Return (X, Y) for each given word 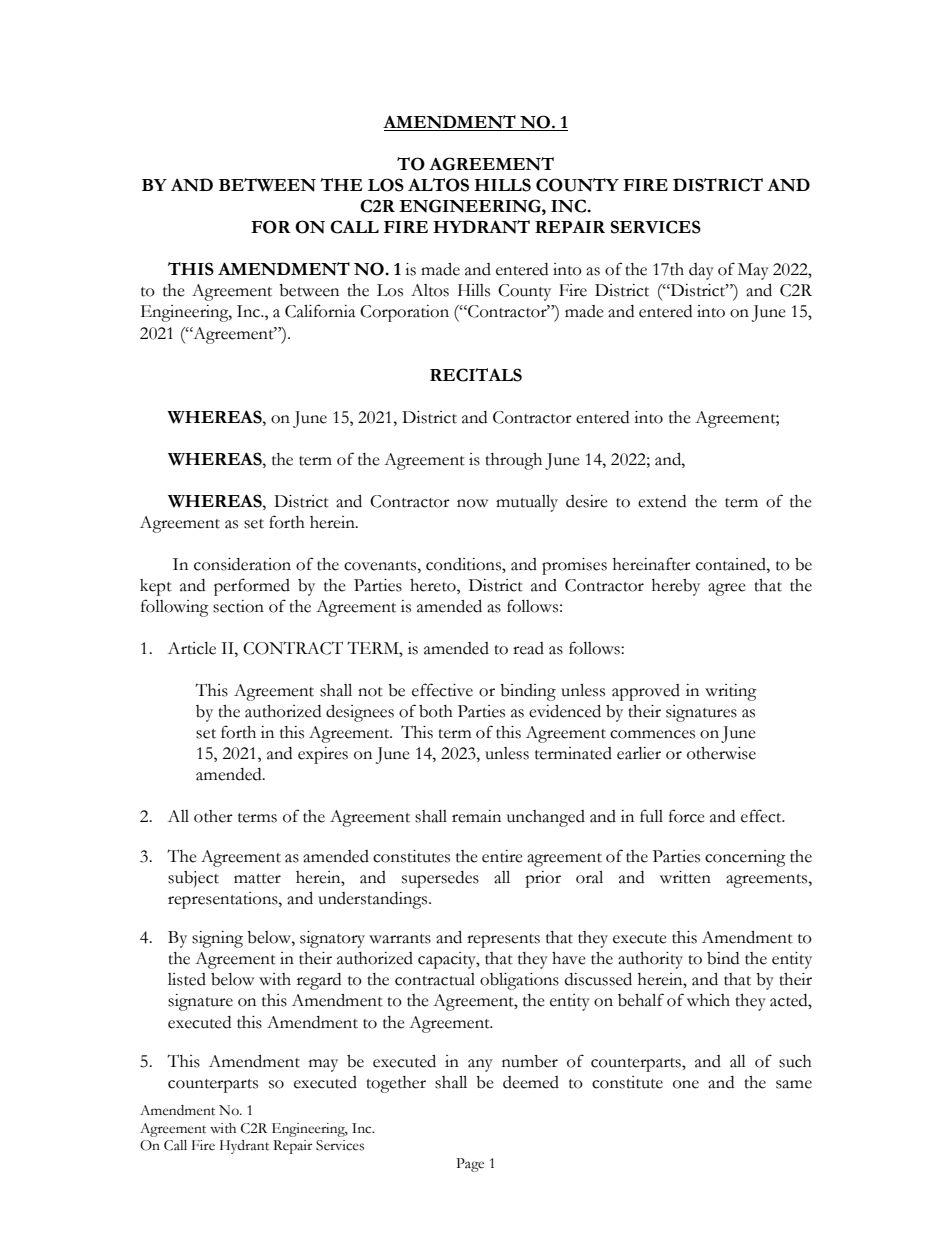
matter (257, 879)
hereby (676, 587)
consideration (242, 564)
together (396, 1084)
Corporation (404, 313)
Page (470, 1165)
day (701, 271)
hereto (434, 585)
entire (502, 856)
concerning (745, 858)
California (320, 311)
